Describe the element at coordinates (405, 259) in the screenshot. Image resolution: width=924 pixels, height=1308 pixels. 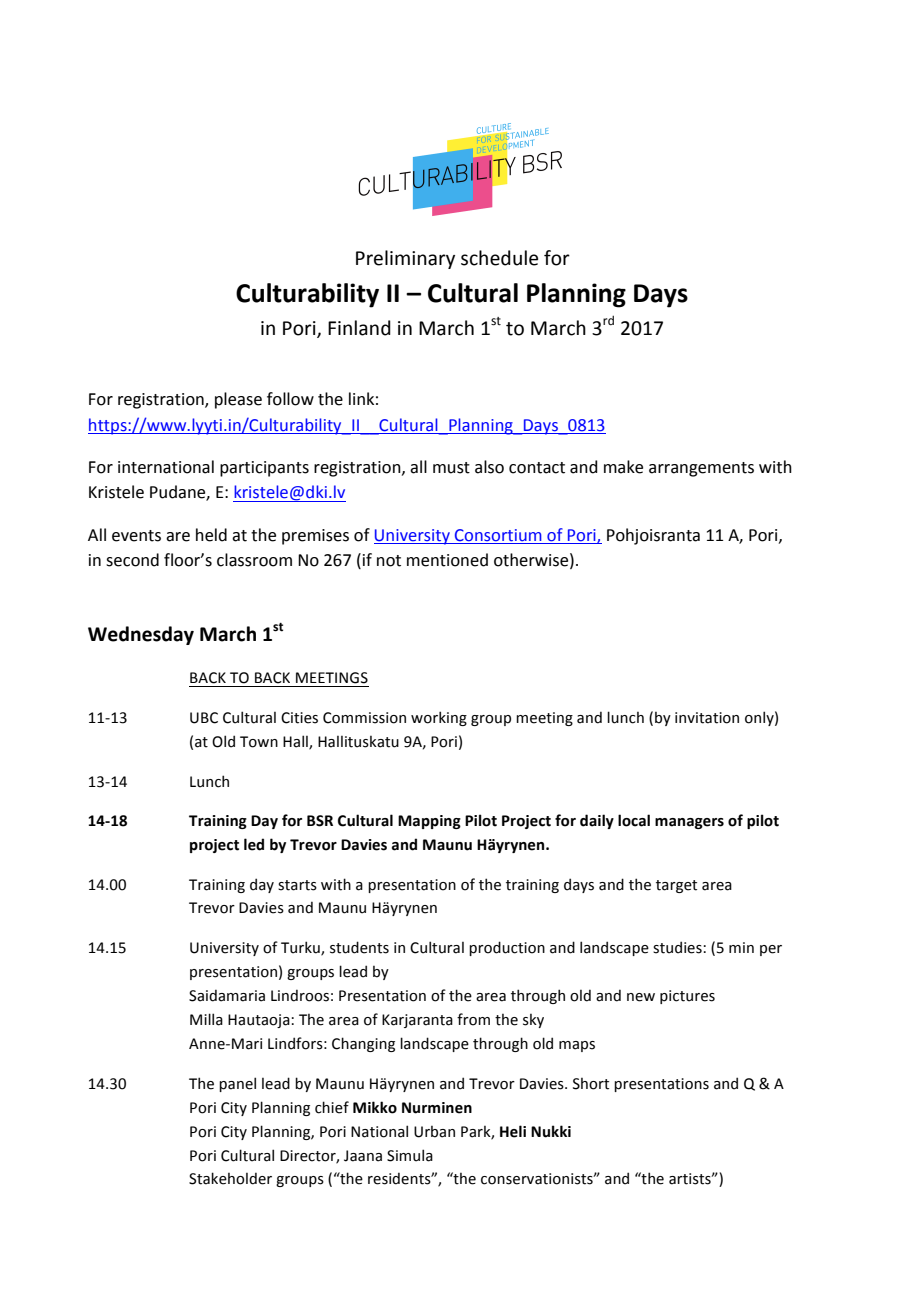
I see `Preliminary` at that location.
